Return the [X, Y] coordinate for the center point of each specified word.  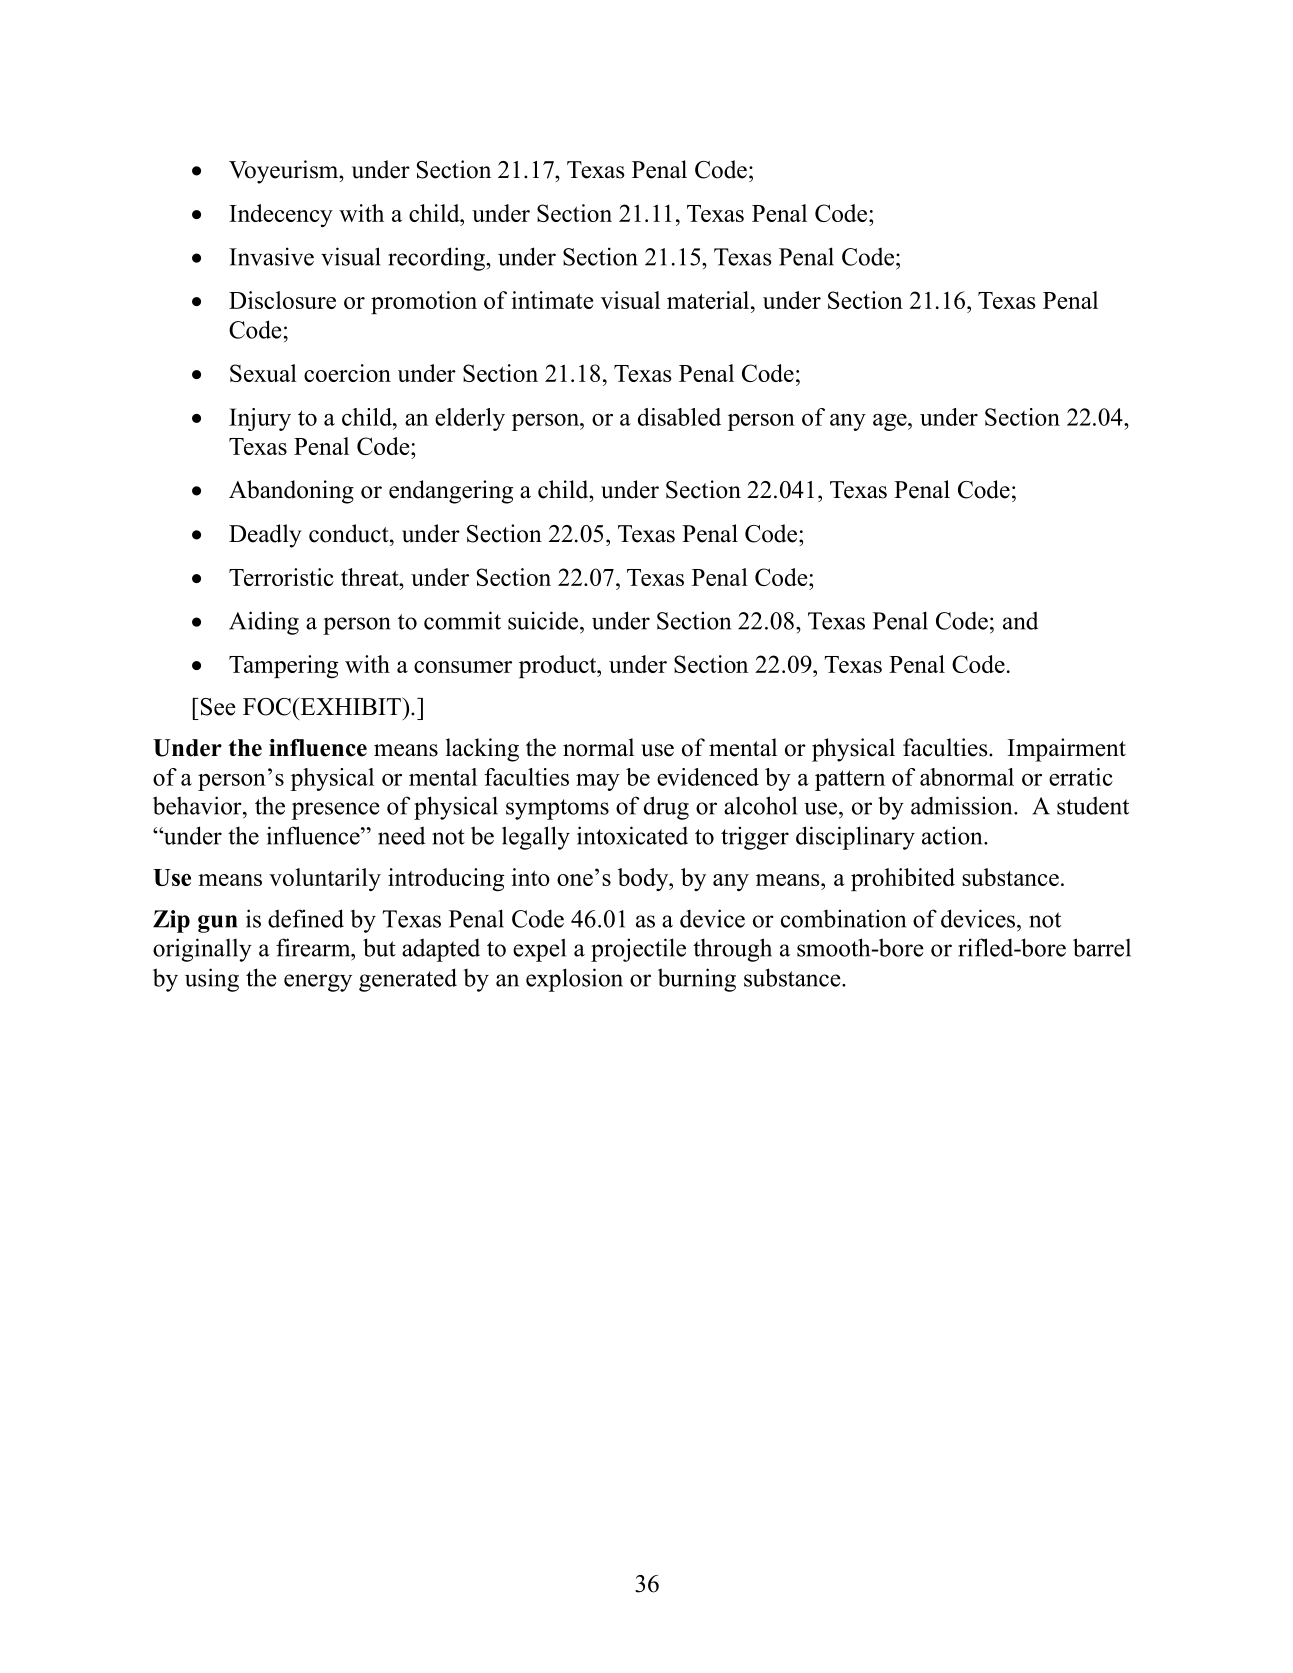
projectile [638, 950]
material [708, 300]
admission [963, 805]
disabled [679, 417]
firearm [314, 947]
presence [336, 811]
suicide [543, 620]
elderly [470, 419]
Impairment [1067, 750]
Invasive [271, 256]
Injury [260, 419]
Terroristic [281, 577]
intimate [552, 300]
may [598, 782]
